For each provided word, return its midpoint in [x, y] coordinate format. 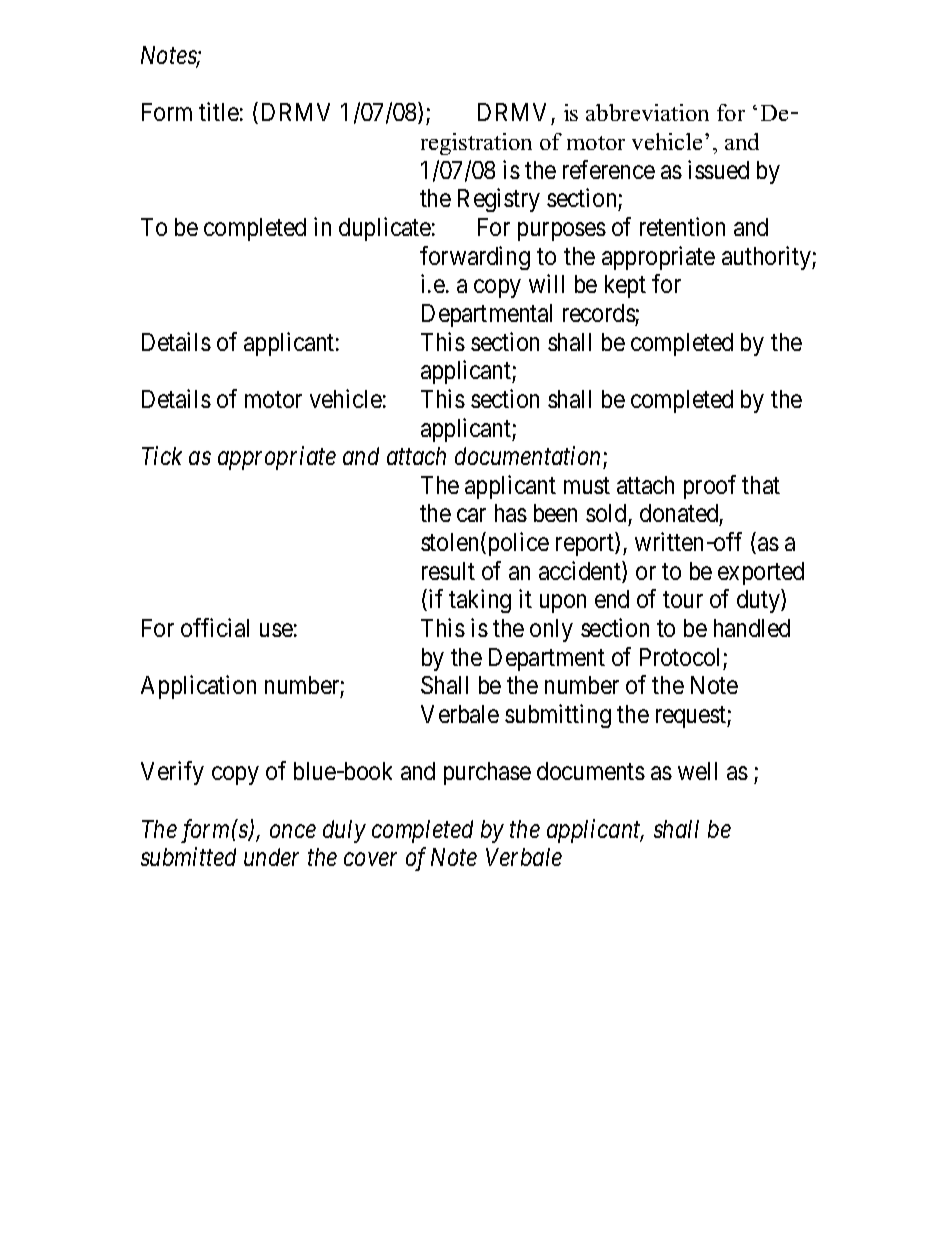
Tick [162, 455]
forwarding [475, 258]
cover [370, 859]
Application [198, 687]
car [471, 515]
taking [480, 601]
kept [625, 286]
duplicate [385, 229]
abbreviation [647, 112]
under [271, 857]
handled [752, 628]
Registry [499, 200]
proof [710, 487]
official [215, 627]
